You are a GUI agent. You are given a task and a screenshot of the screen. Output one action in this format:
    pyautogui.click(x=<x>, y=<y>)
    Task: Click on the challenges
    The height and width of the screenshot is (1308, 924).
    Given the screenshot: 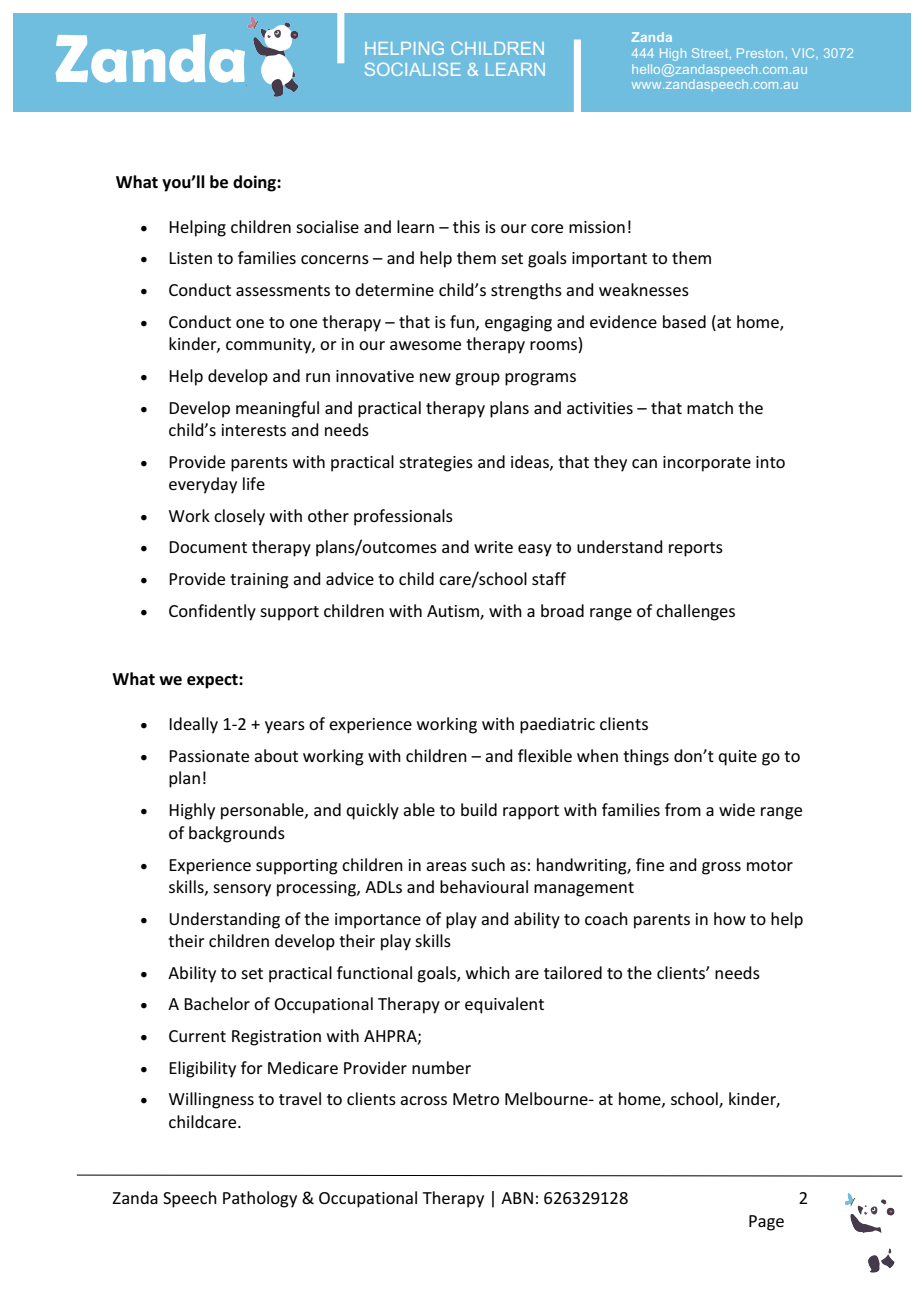 What is the action you would take?
    pyautogui.click(x=695, y=612)
